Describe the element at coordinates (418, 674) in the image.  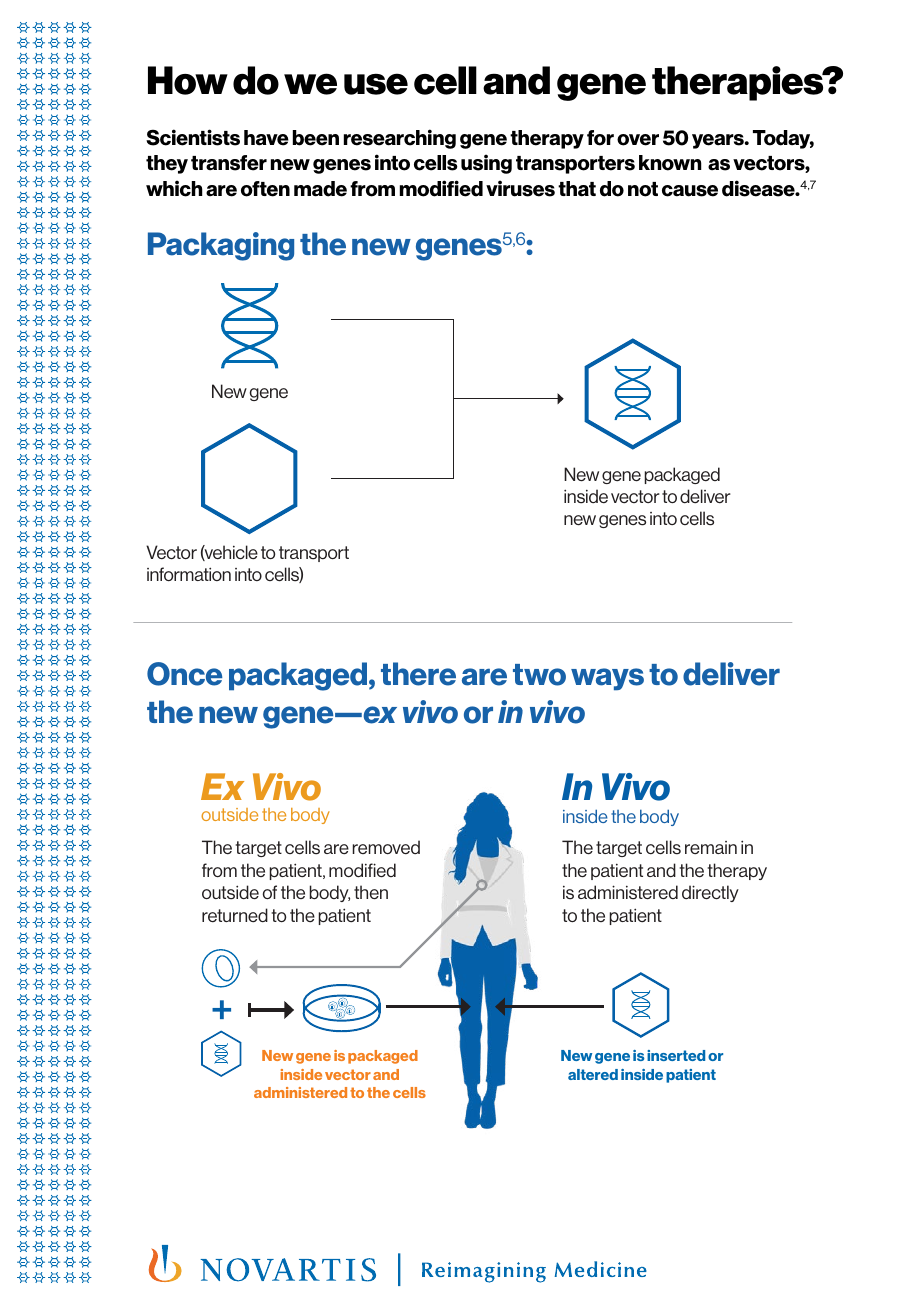
I see `there` at that location.
